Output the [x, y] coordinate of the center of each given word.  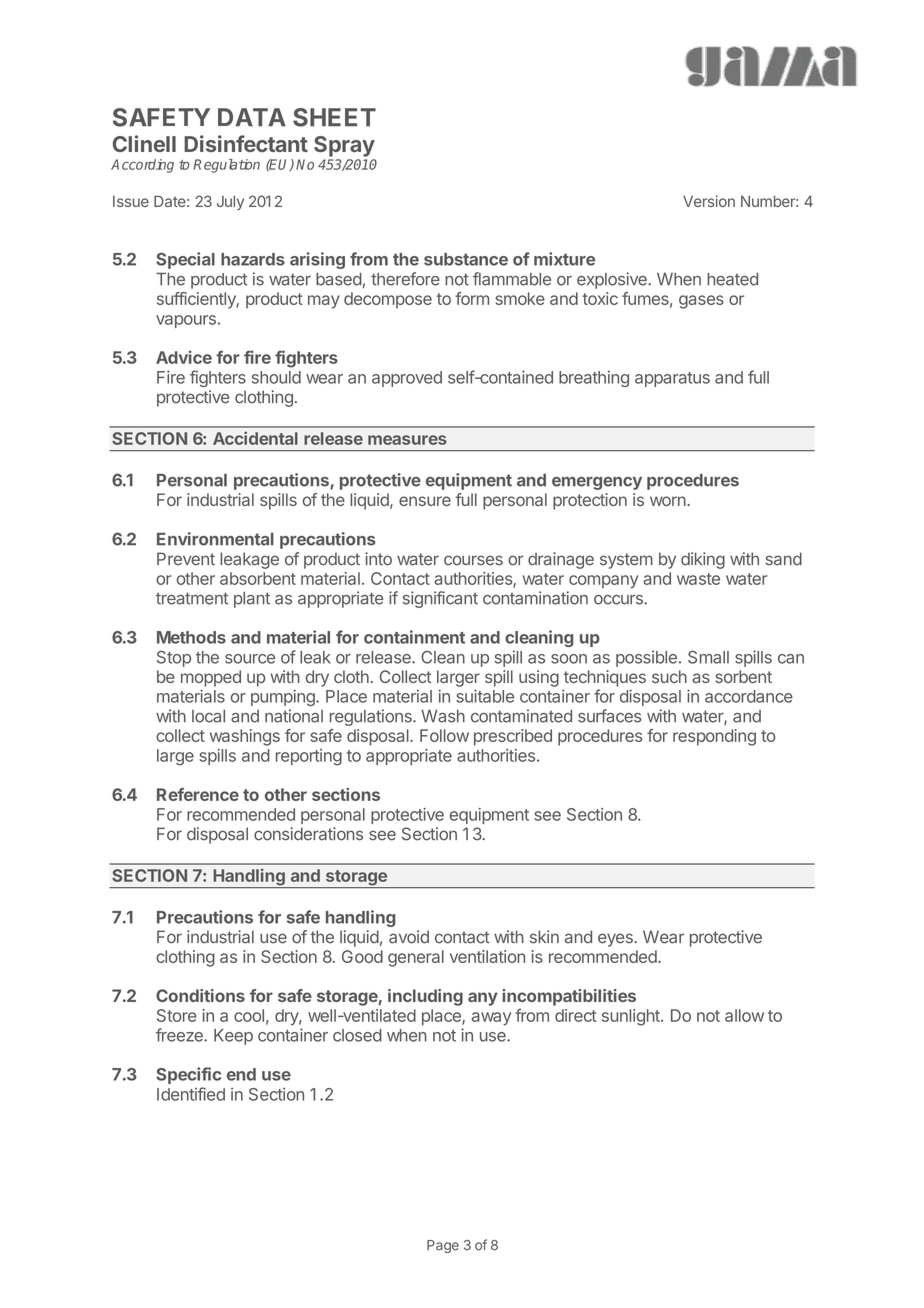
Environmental [215, 539]
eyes [616, 940]
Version [709, 201]
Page [443, 1246]
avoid [409, 937]
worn [668, 501]
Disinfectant [246, 143]
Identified [191, 1094]
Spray [344, 146]
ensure [425, 501]
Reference [198, 794]
